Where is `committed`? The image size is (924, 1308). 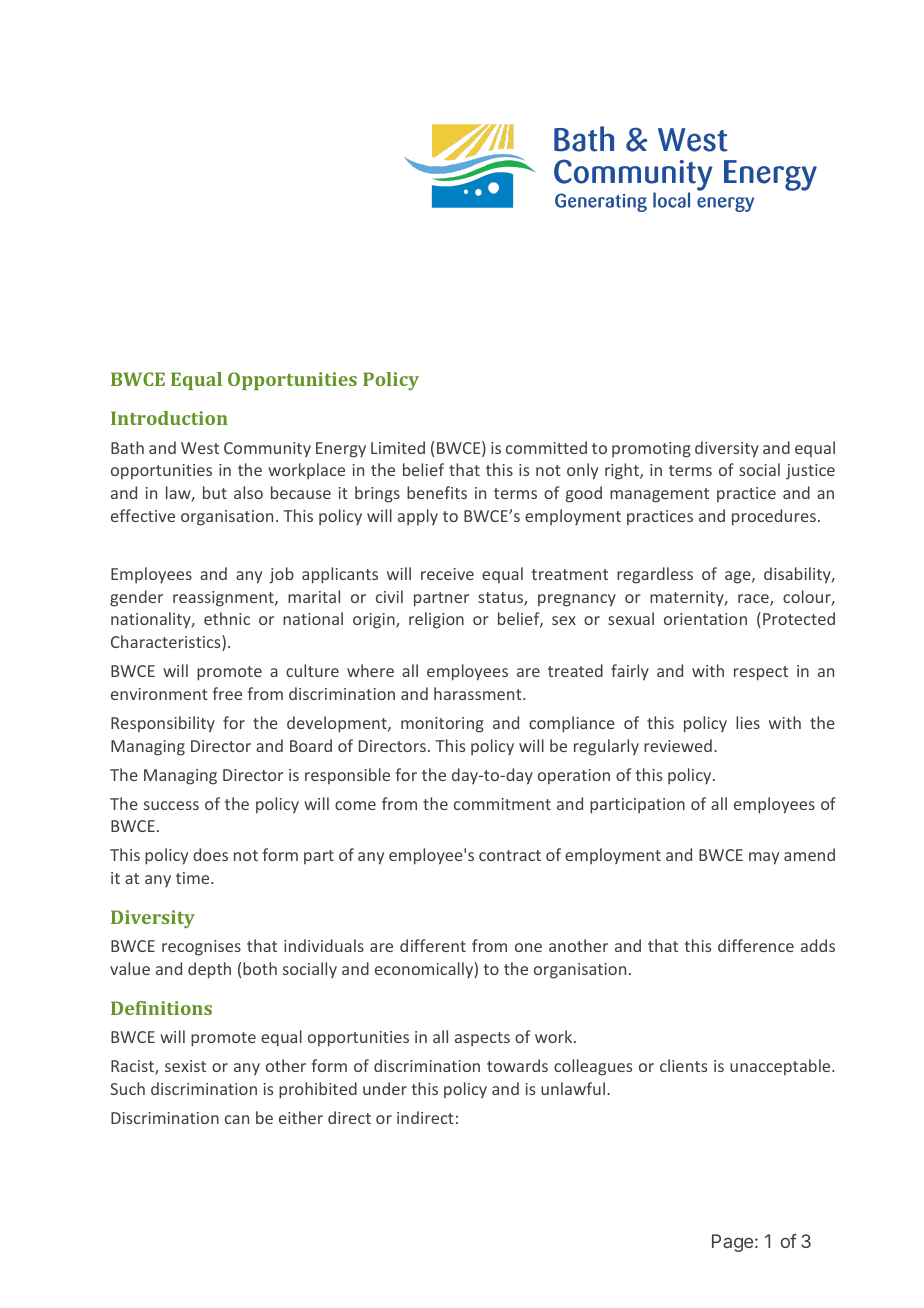
committed is located at coordinates (546, 447).
